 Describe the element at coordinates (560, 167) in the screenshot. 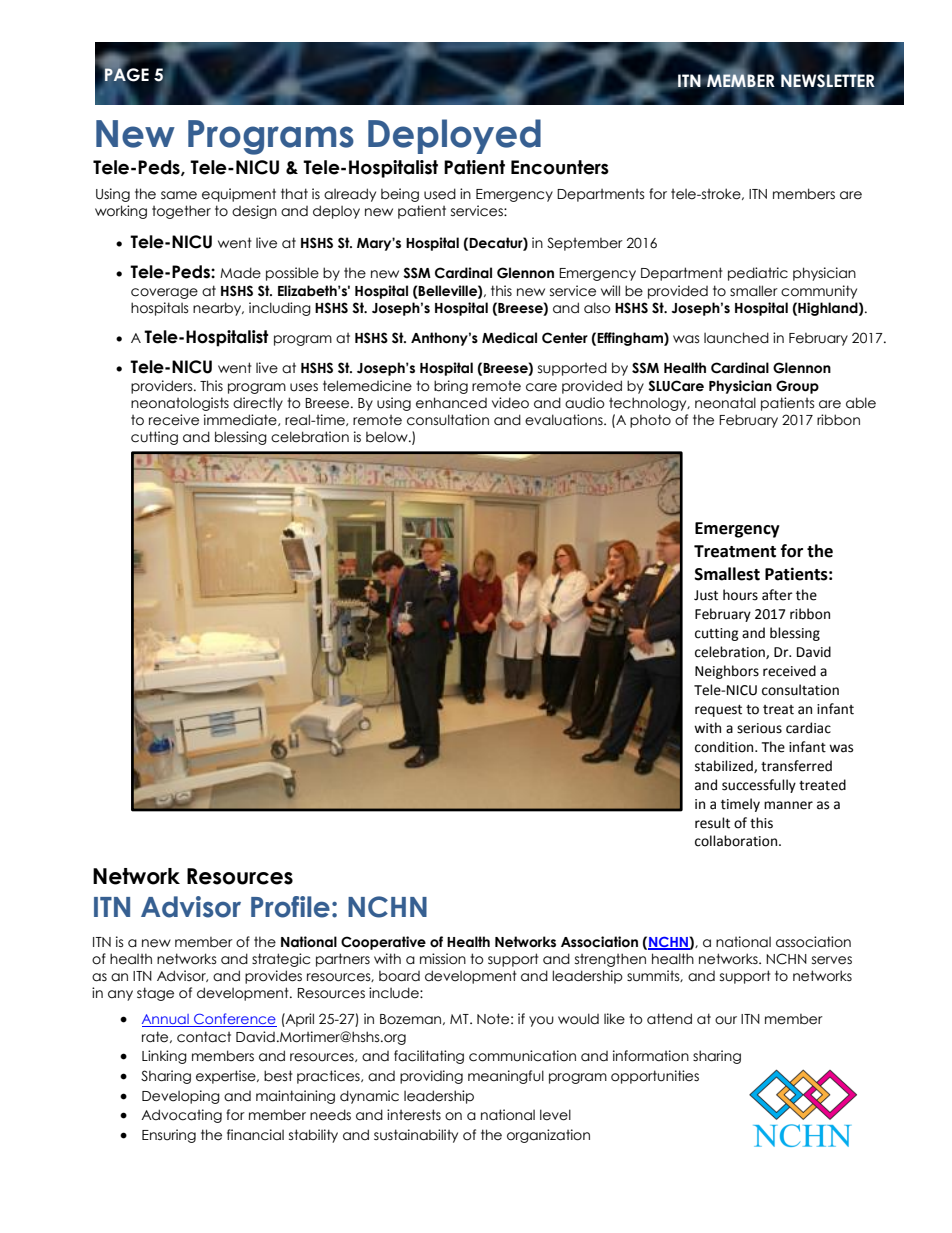

I see `Encounters` at that location.
